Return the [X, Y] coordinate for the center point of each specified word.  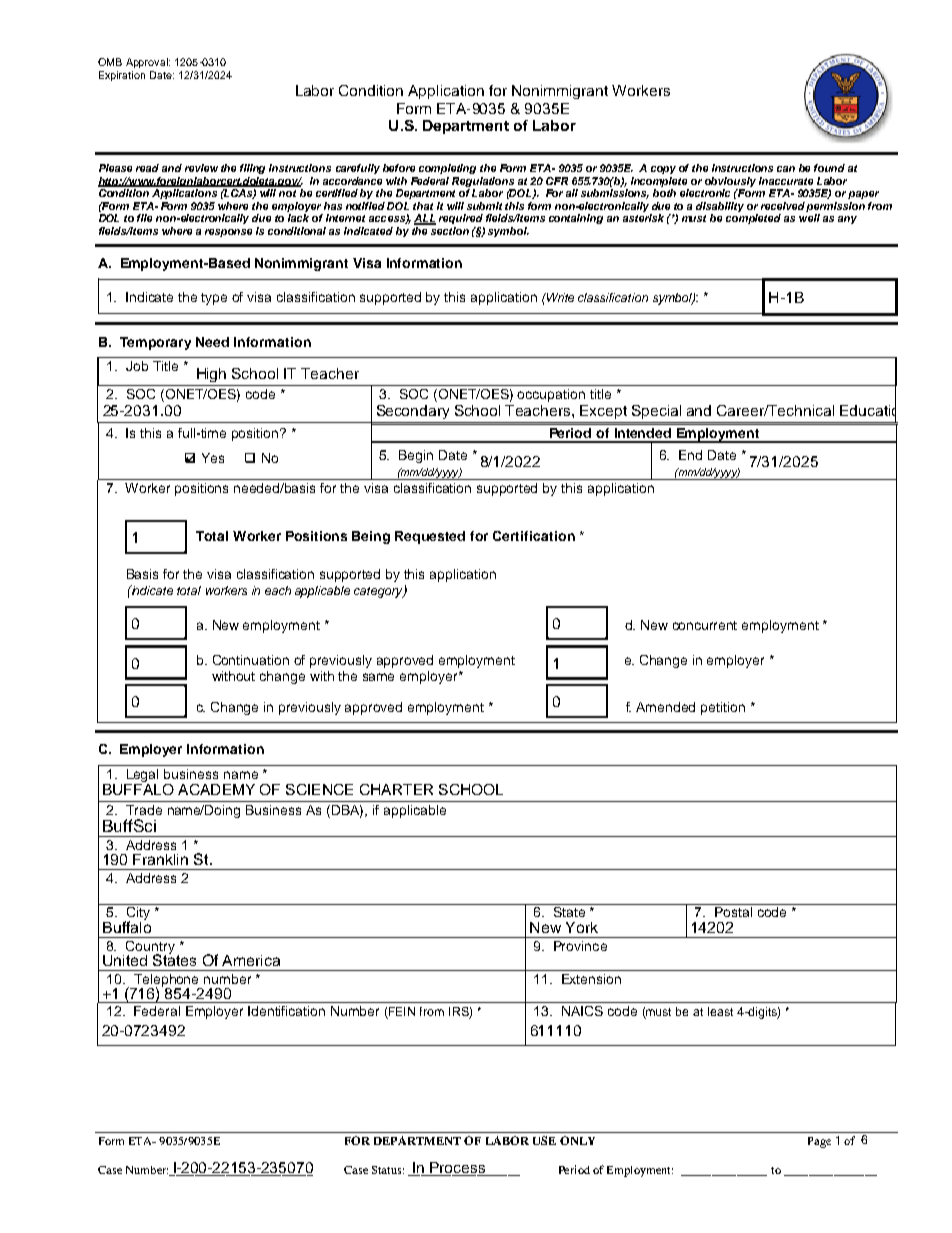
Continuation [251, 660]
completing [447, 169]
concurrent [705, 625]
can [786, 169]
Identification [286, 1011]
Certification [534, 536]
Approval [148, 63]
